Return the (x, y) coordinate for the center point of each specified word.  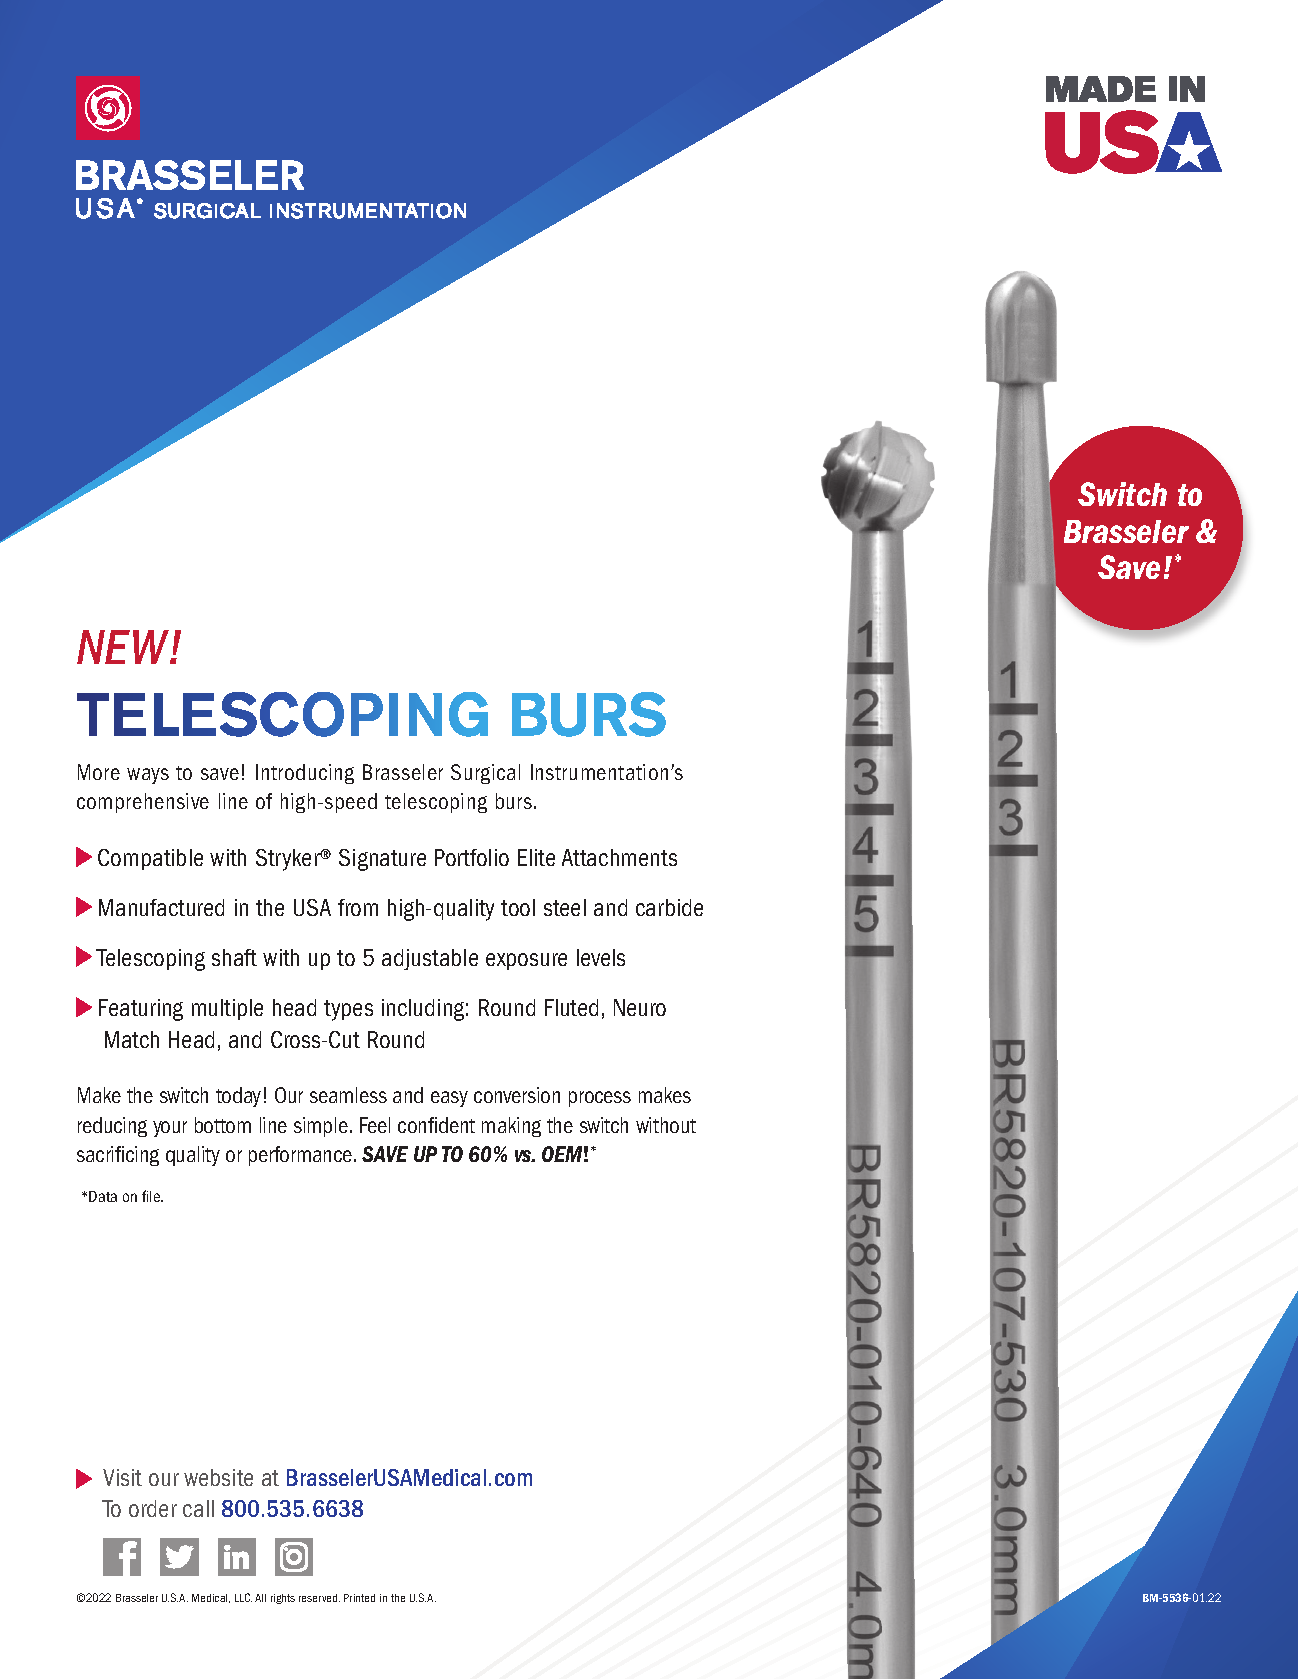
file (152, 1196)
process (600, 1099)
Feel (375, 1125)
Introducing (305, 774)
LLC (243, 1597)
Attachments (619, 857)
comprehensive (143, 803)
